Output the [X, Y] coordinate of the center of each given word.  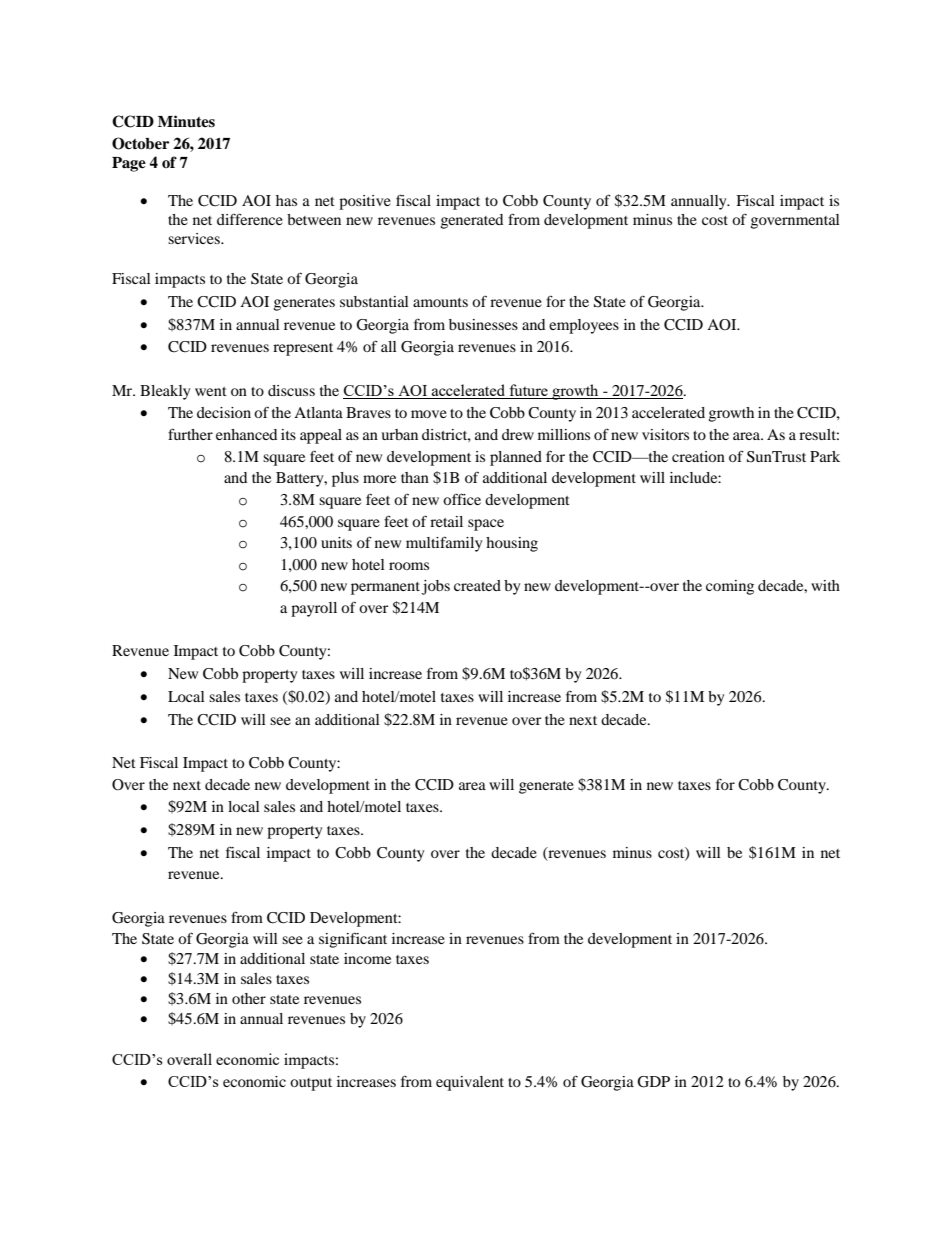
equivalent [470, 1083]
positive [365, 202]
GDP [653, 1082]
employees [584, 326]
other [249, 998]
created [477, 585]
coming [730, 587]
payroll [314, 609]
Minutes [186, 121]
